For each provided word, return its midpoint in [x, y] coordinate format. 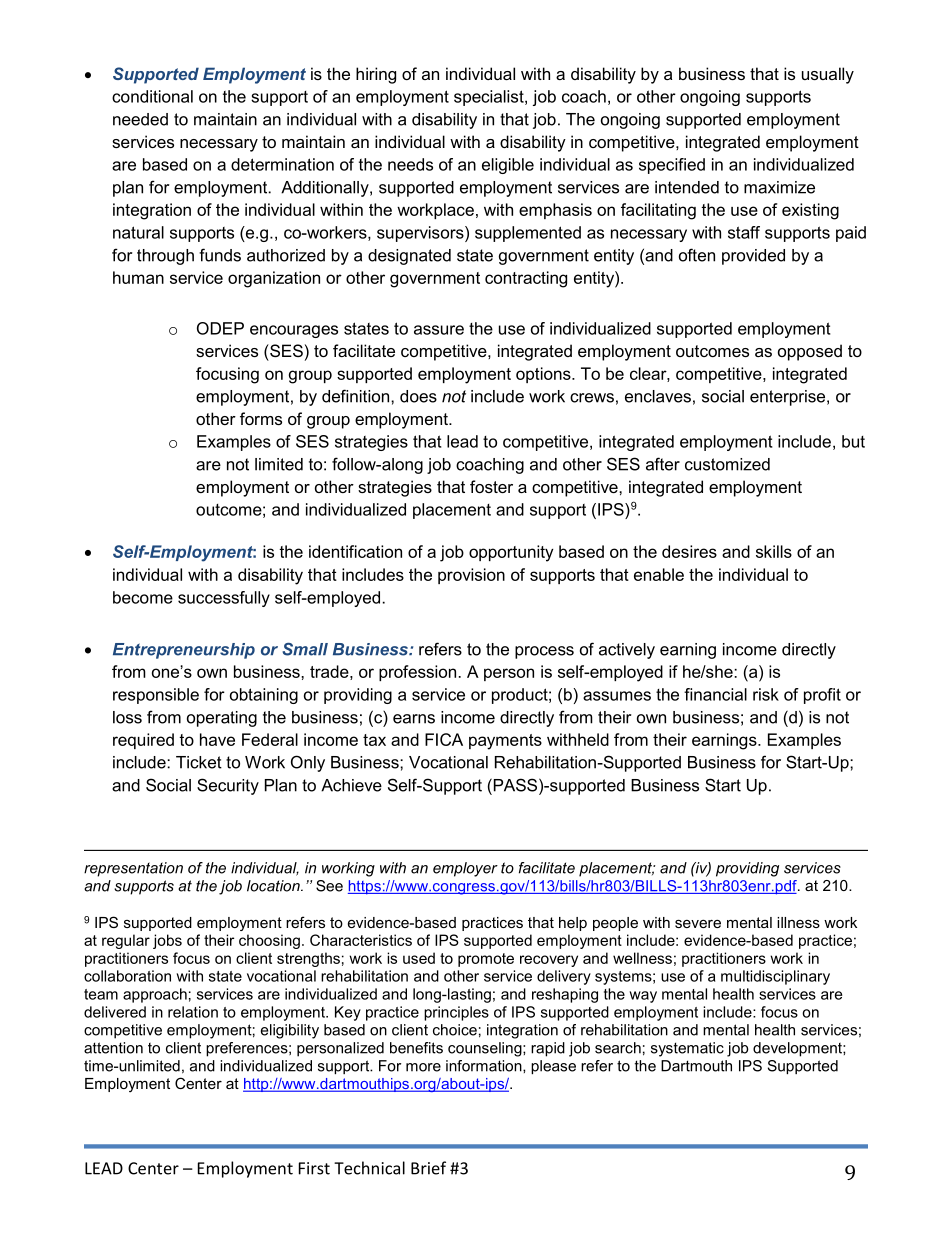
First [314, 1168]
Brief [428, 1168]
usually [828, 75]
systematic [687, 1049]
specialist [490, 98]
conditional [152, 96]
